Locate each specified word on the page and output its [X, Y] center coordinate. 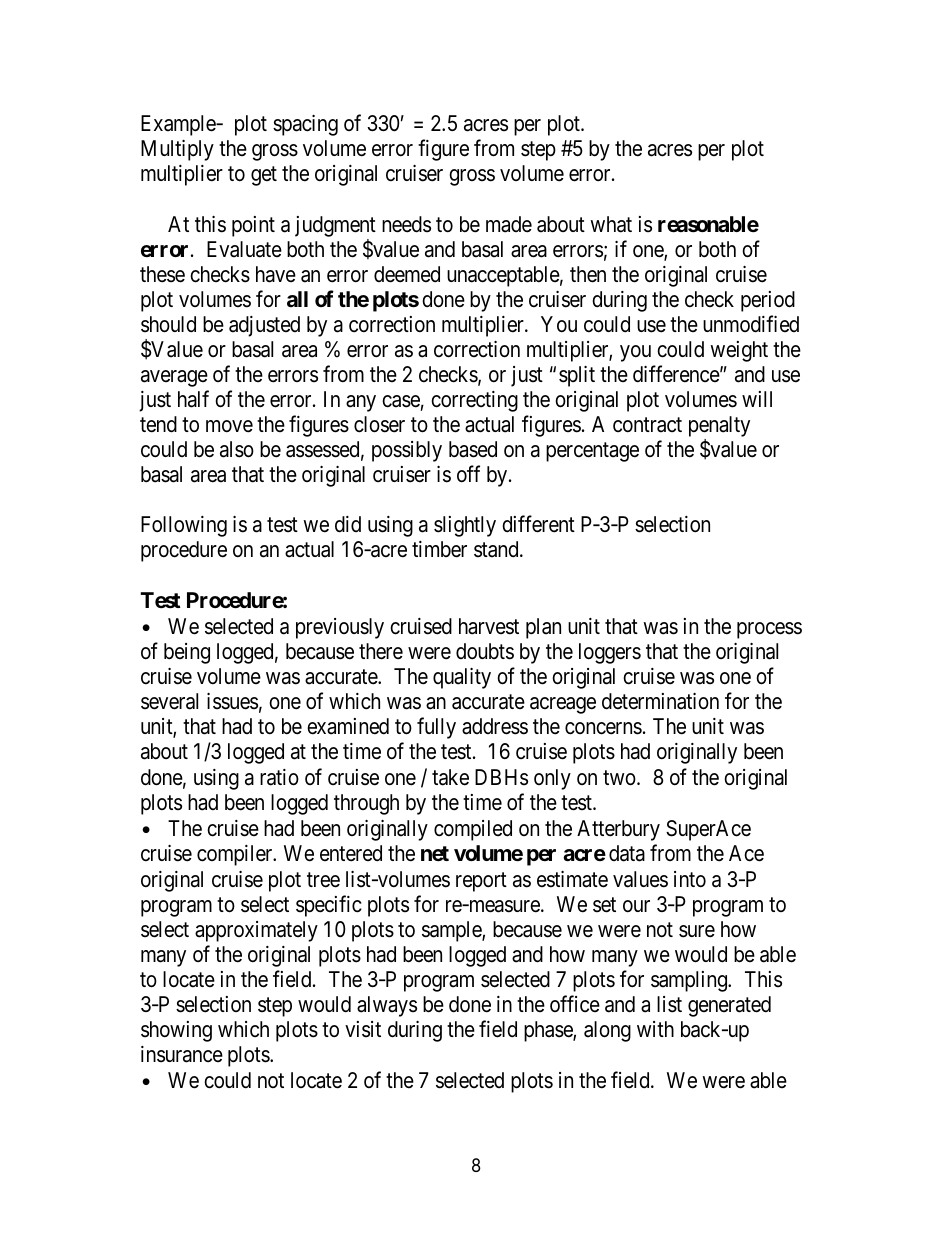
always [387, 1006]
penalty [719, 428]
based [473, 449]
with [655, 1029]
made [509, 224]
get [264, 176]
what [611, 224]
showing [176, 1031]
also [237, 449]
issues [232, 701]
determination [660, 701]
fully [436, 728]
